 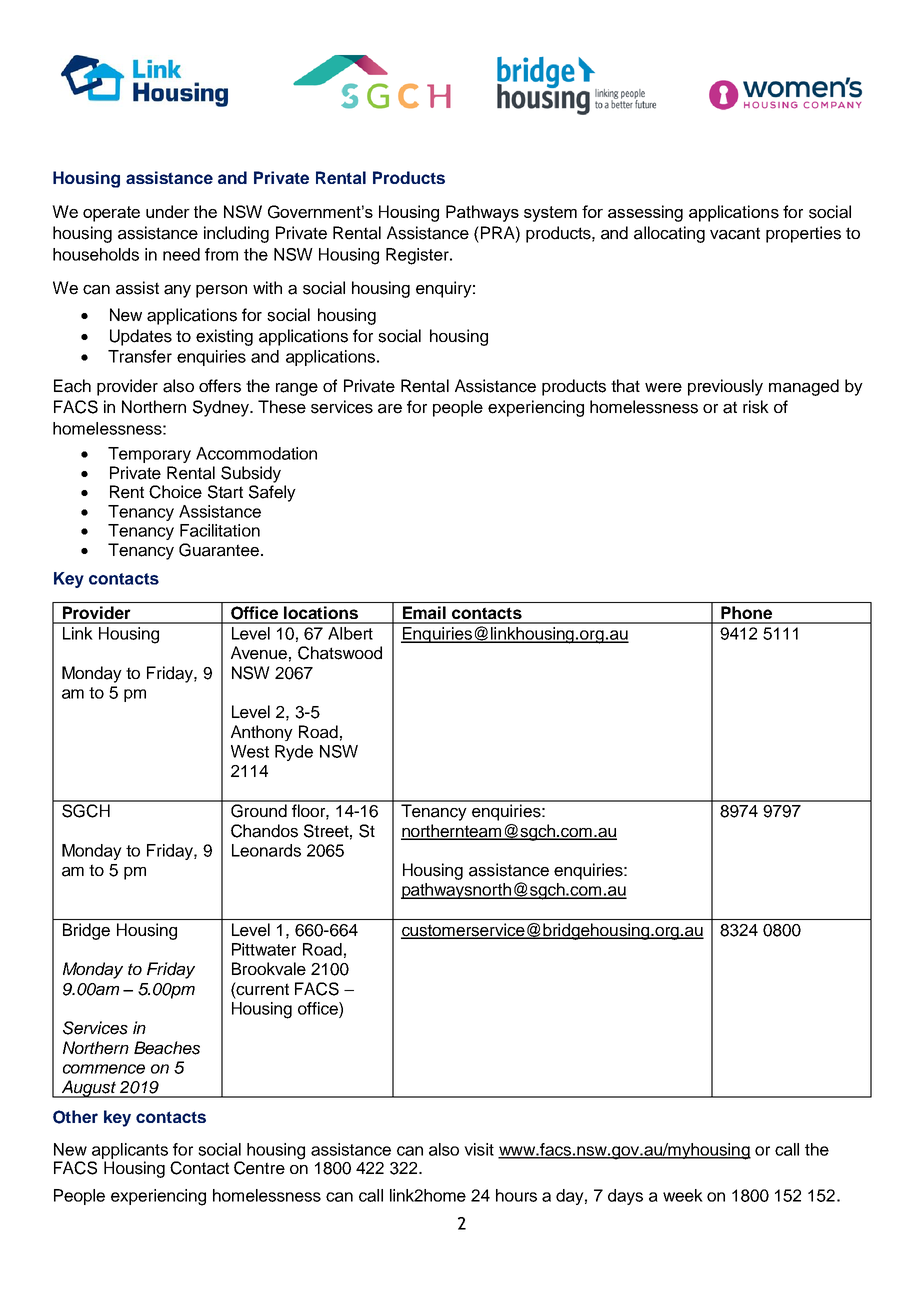 What do you see at coordinates (418, 256) in the document?
I see `Register` at bounding box center [418, 256].
